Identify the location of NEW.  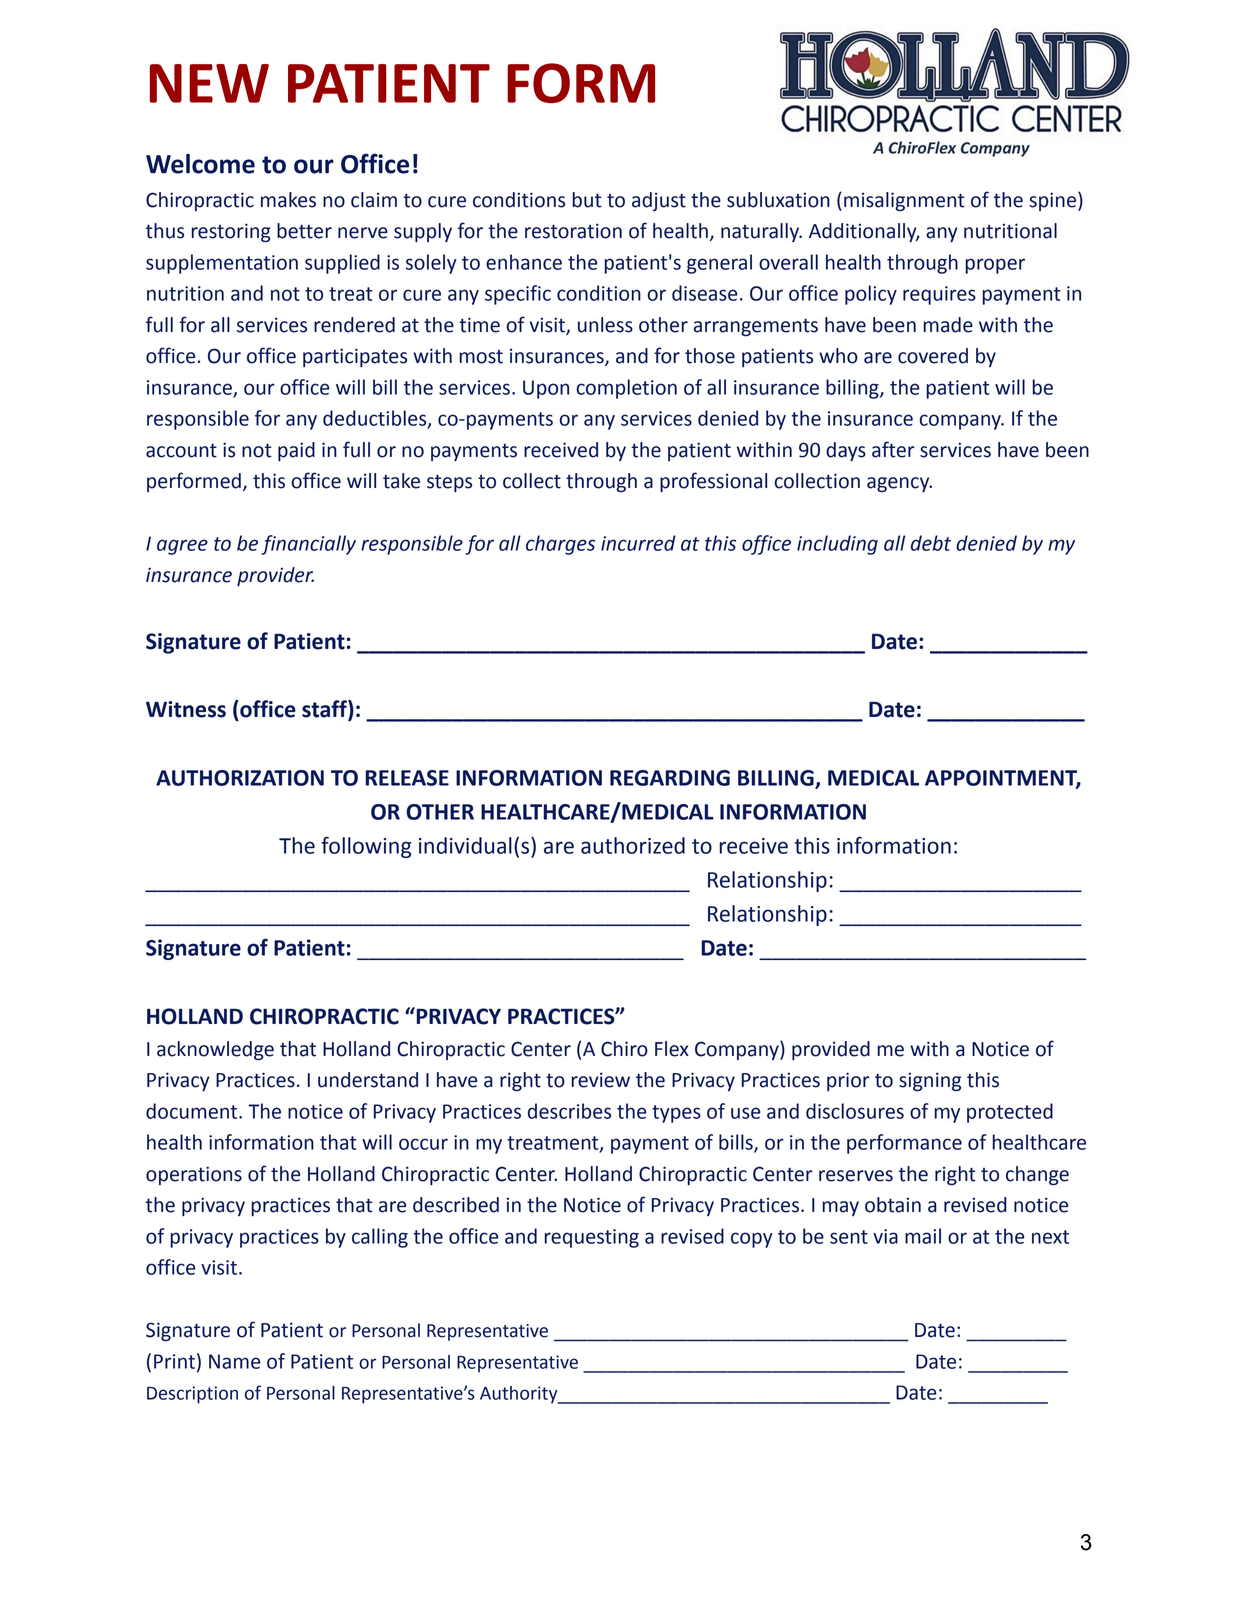
(209, 83).
